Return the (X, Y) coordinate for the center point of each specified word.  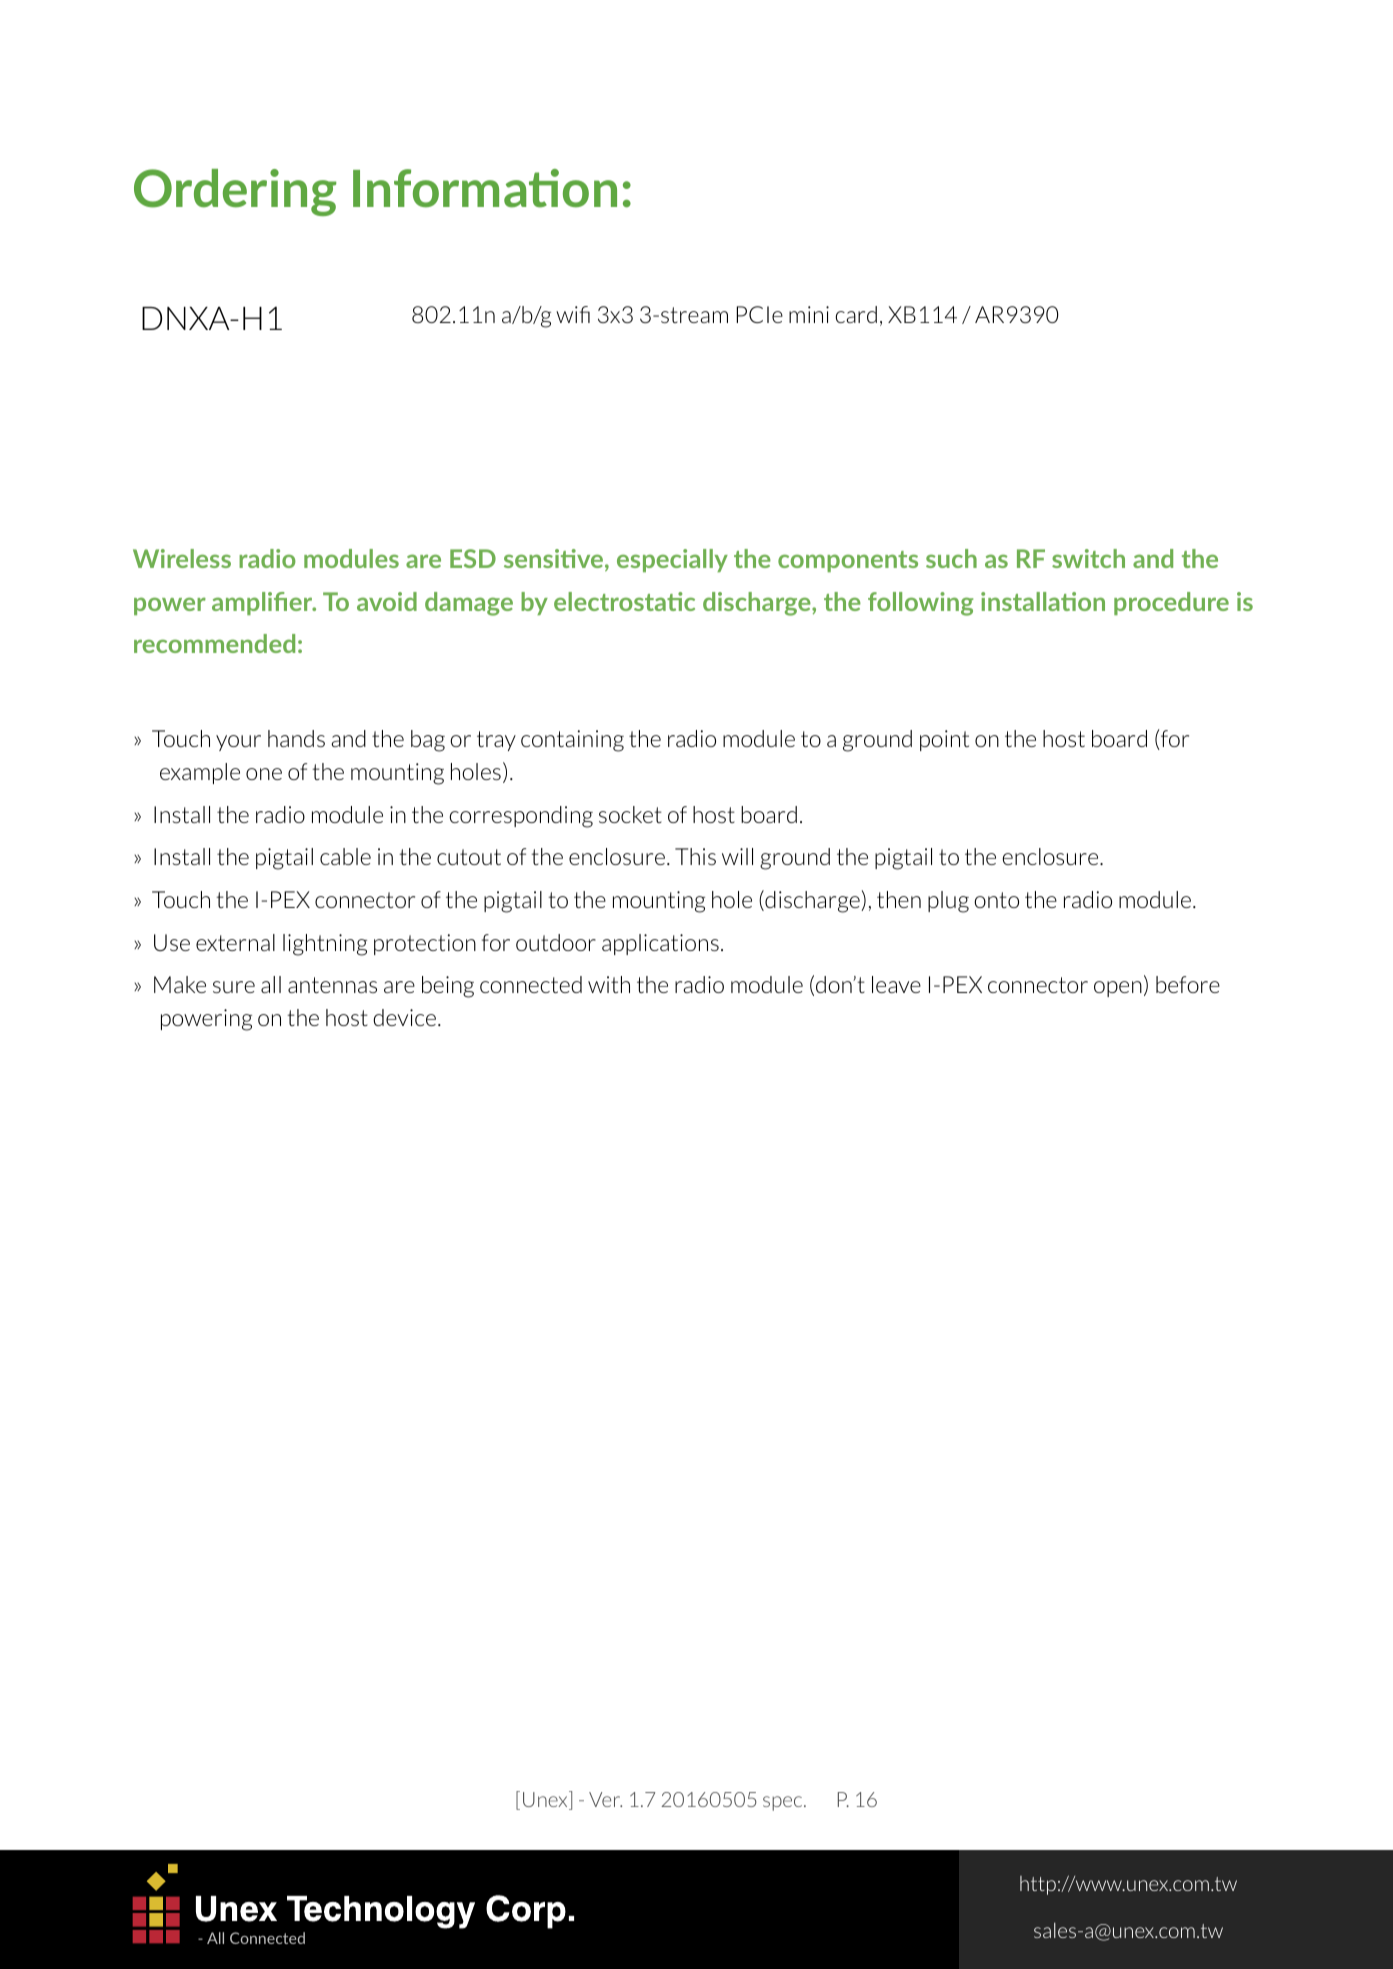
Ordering (235, 192)
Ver (605, 1799)
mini (809, 314)
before (1188, 984)
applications (660, 944)
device (404, 1017)
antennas (332, 985)
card (856, 314)
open (1118, 989)
